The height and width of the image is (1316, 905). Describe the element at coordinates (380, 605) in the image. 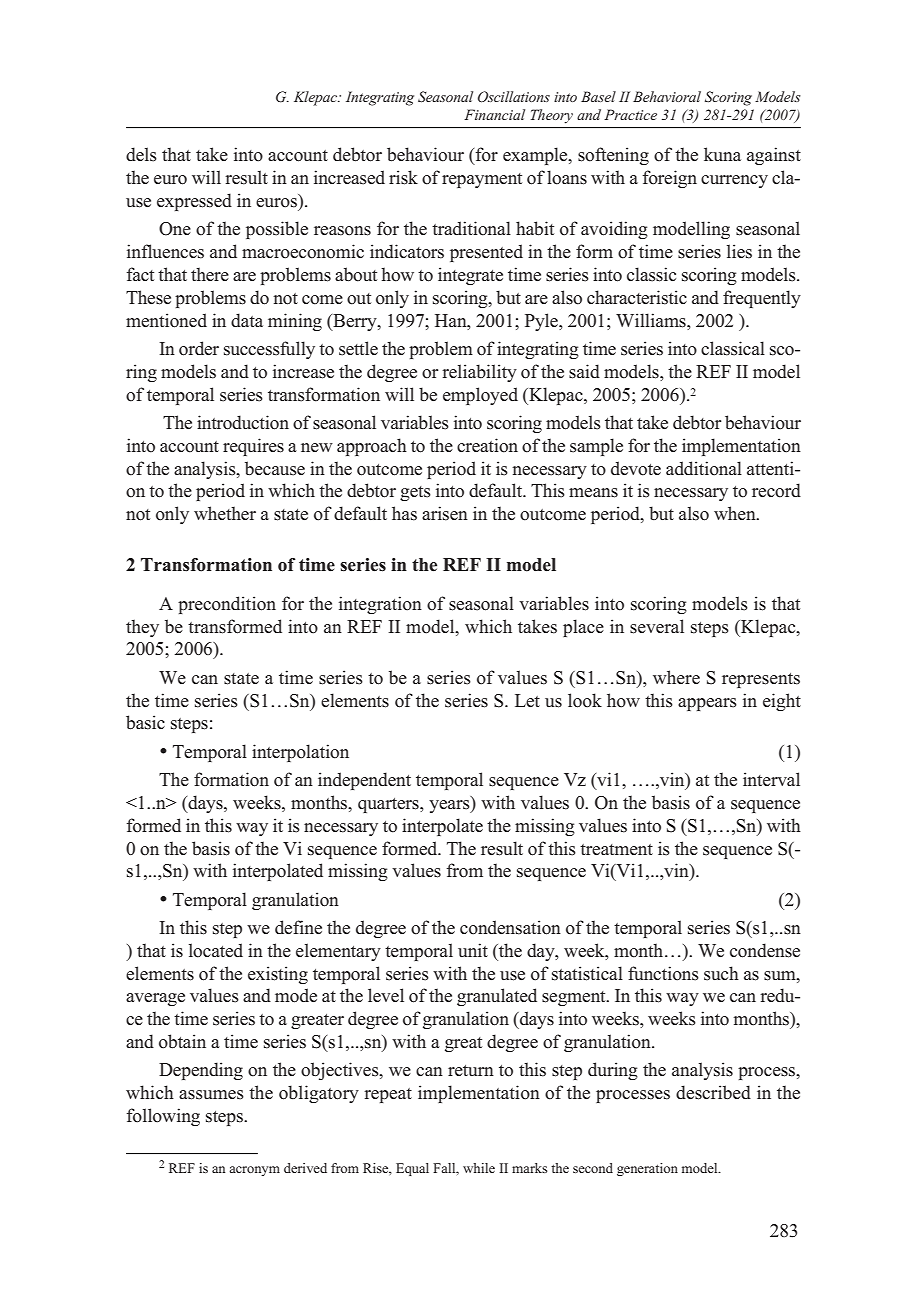

I see `integration` at that location.
